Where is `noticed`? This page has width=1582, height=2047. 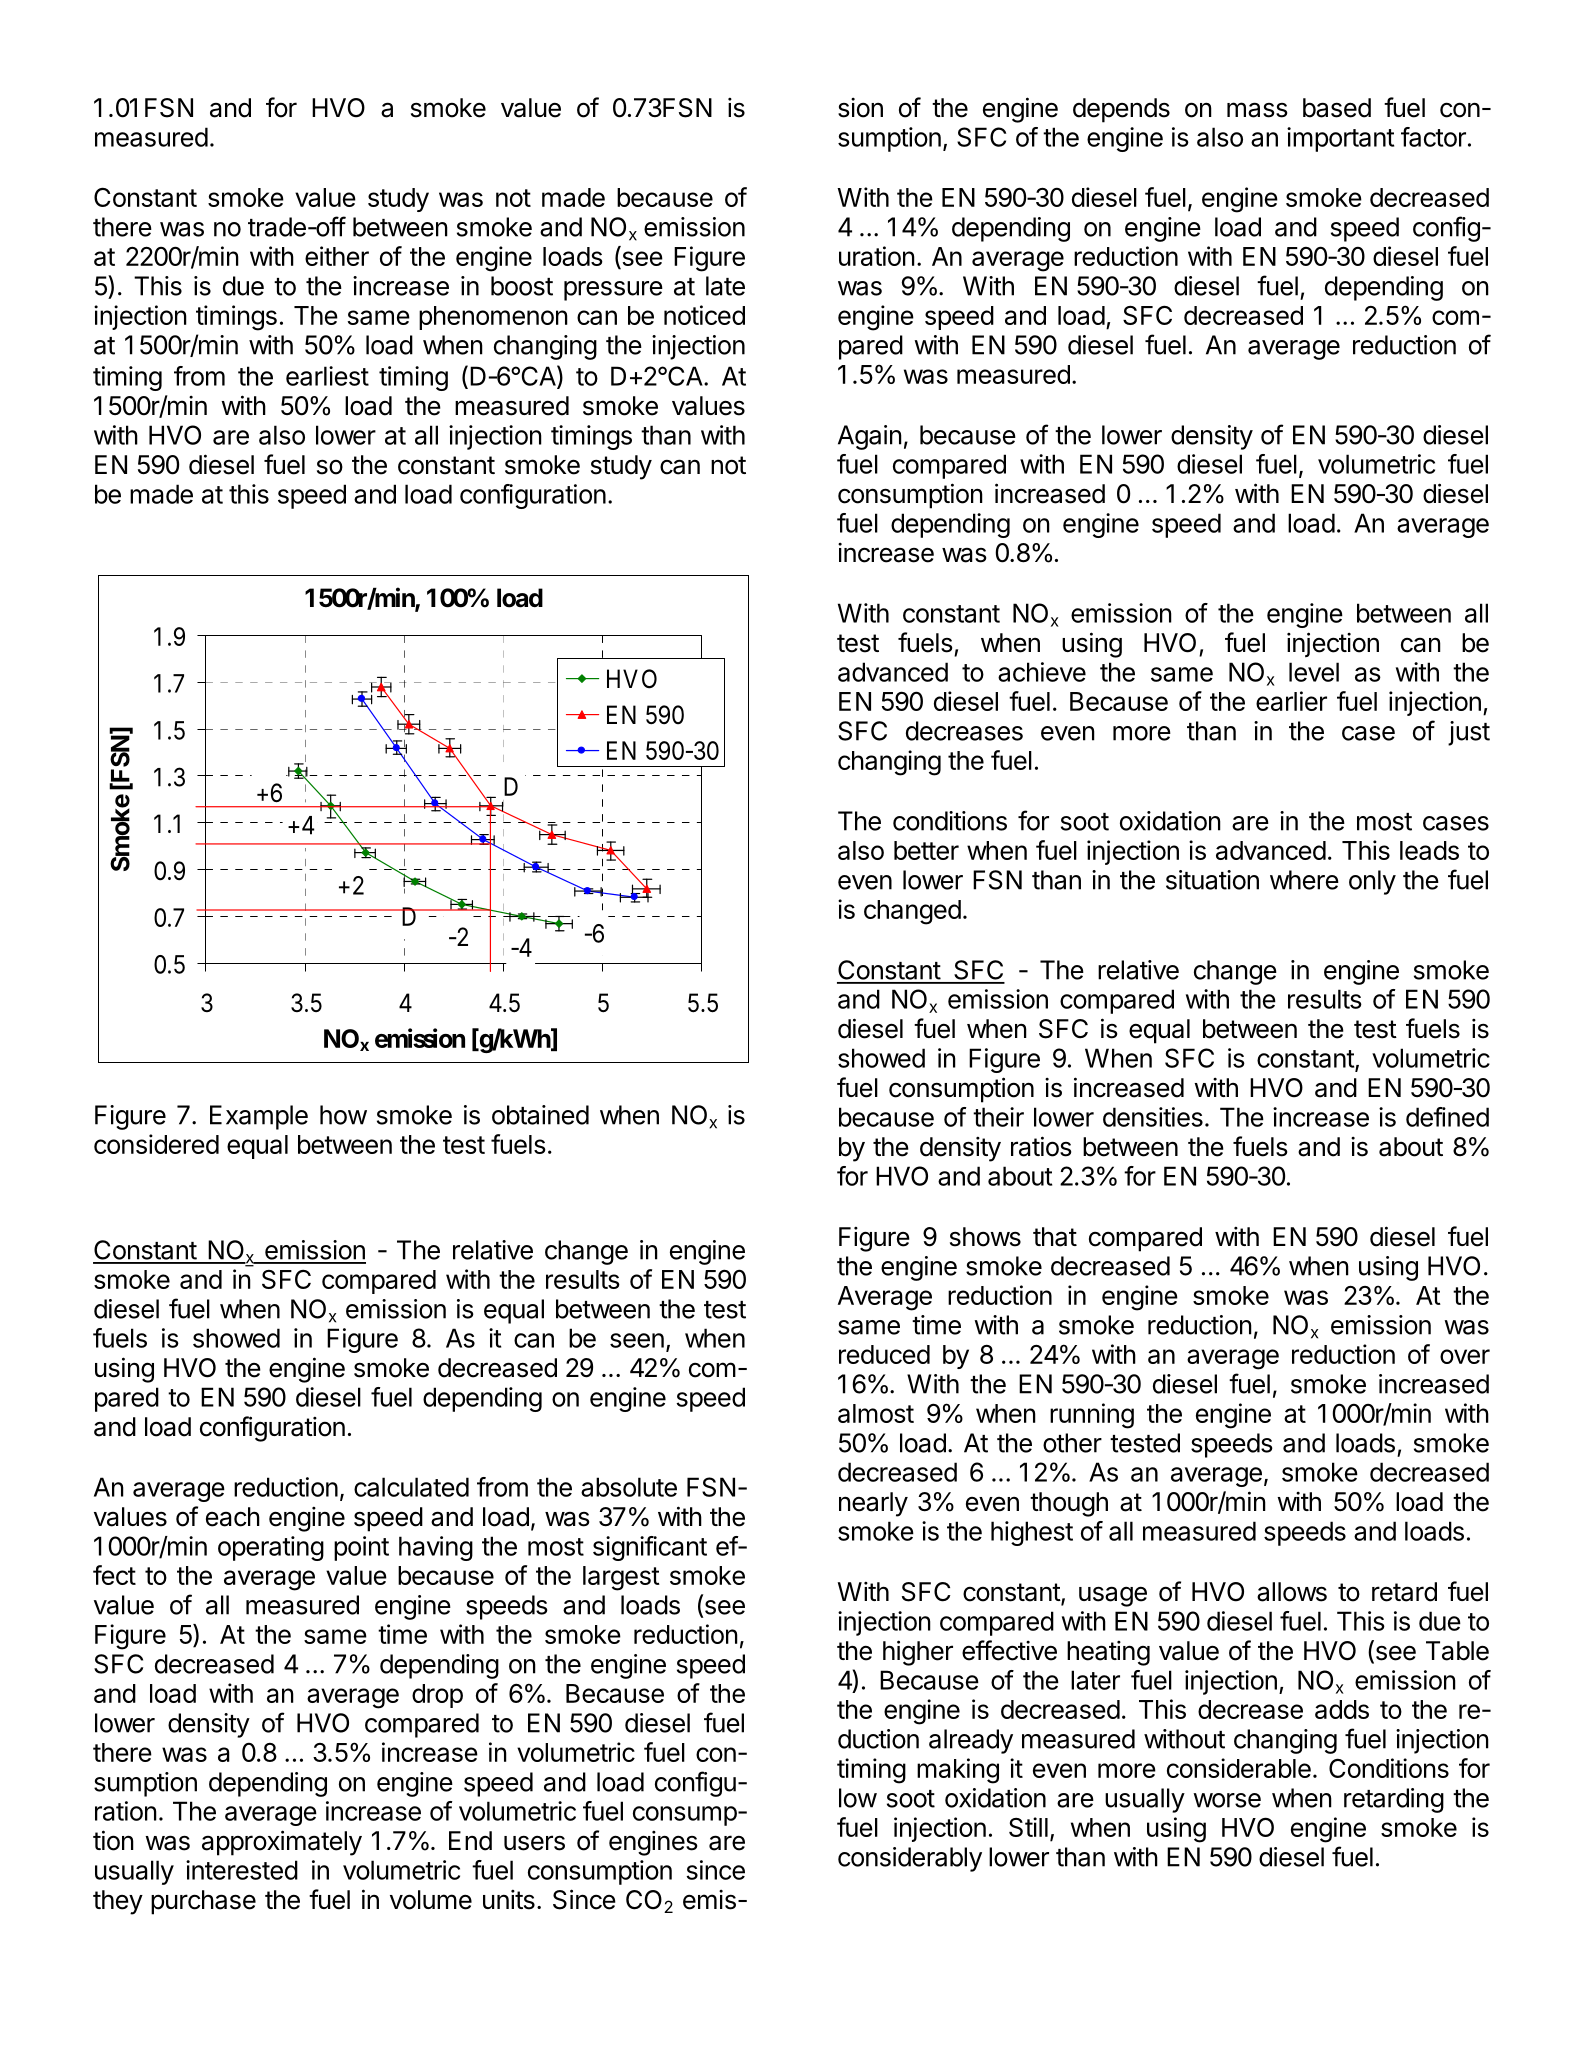 noticed is located at coordinates (704, 315).
